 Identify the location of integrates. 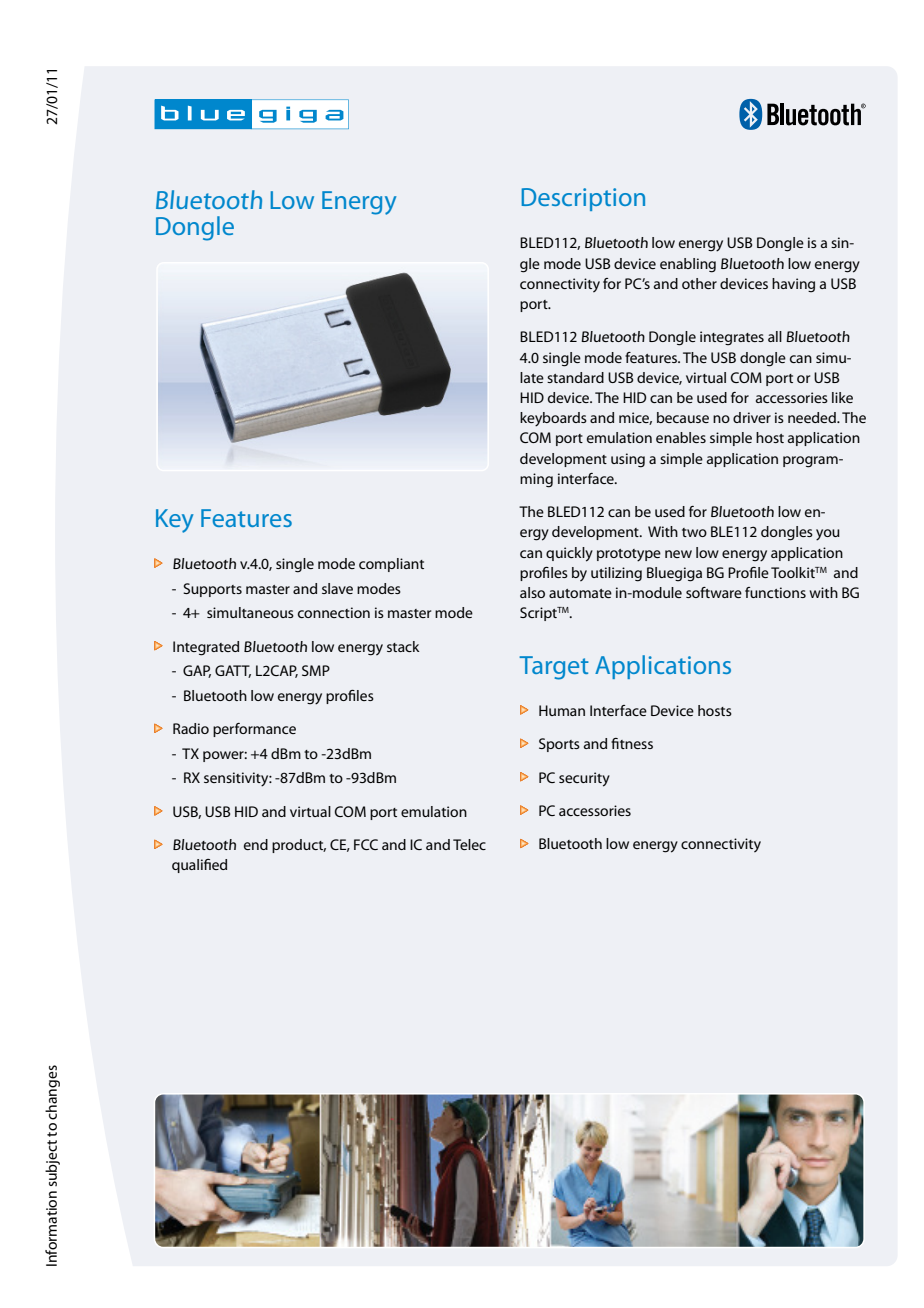
(732, 338).
